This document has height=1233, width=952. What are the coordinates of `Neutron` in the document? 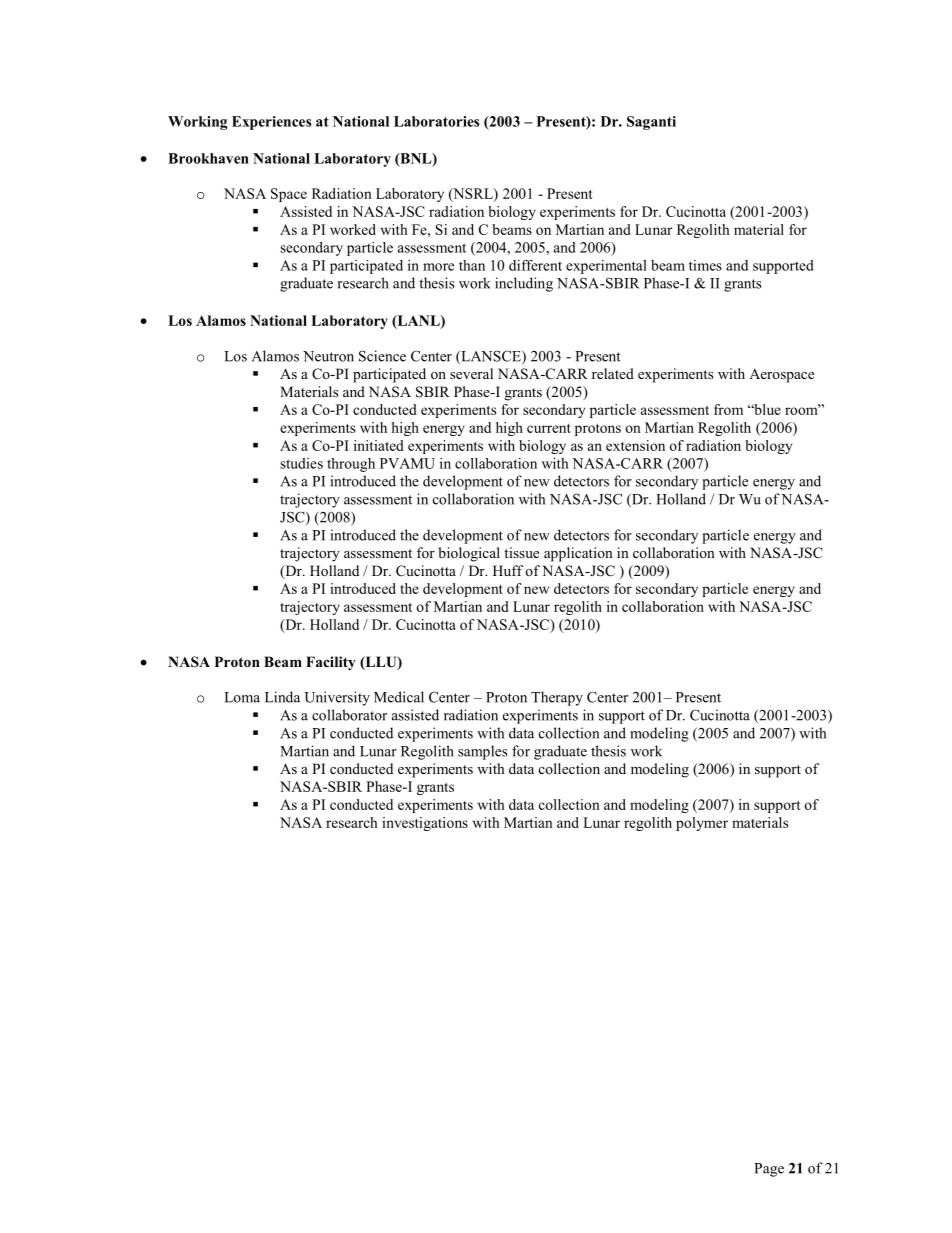 It's located at (328, 356).
